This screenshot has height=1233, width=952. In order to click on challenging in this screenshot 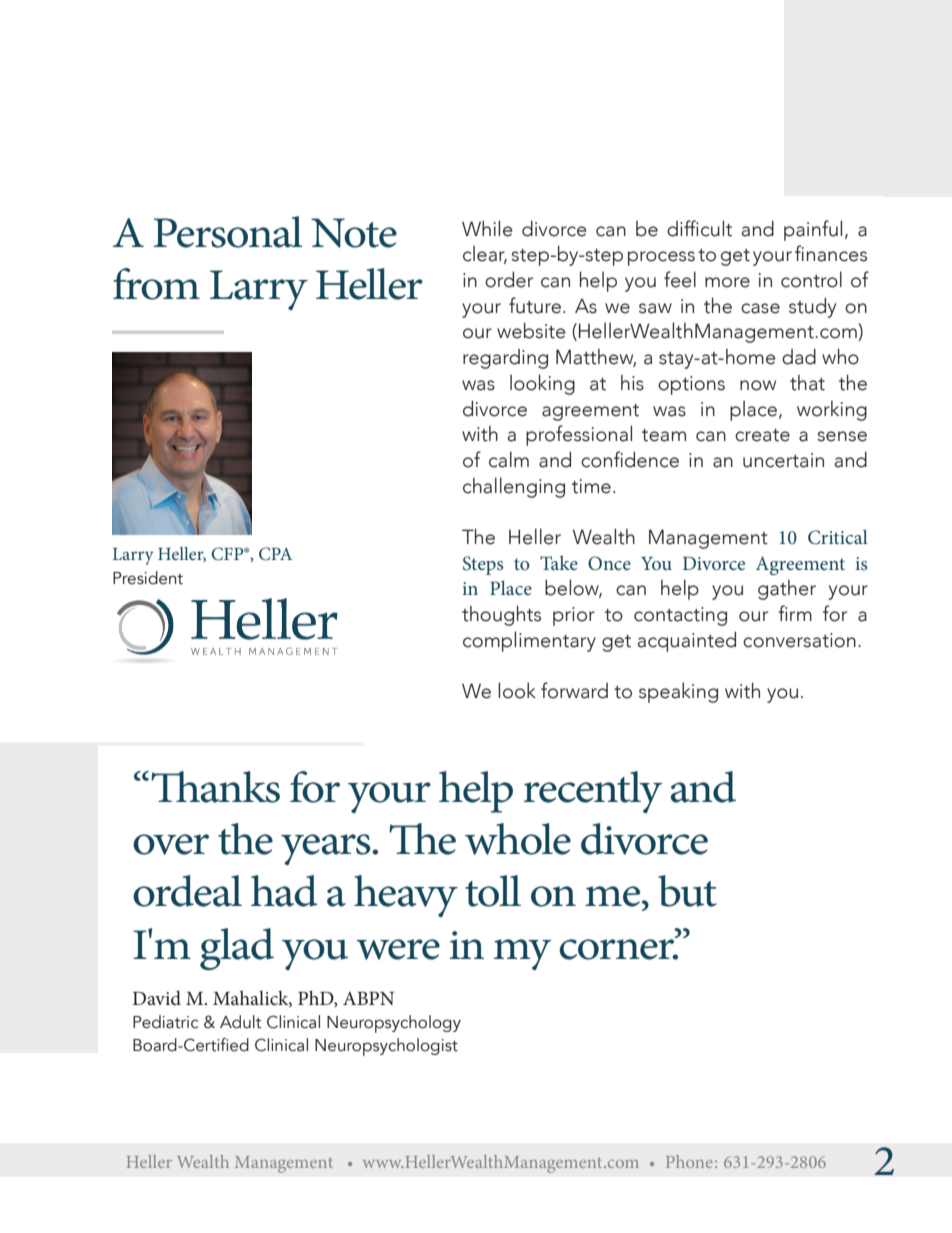, I will do `click(514, 487)`.
